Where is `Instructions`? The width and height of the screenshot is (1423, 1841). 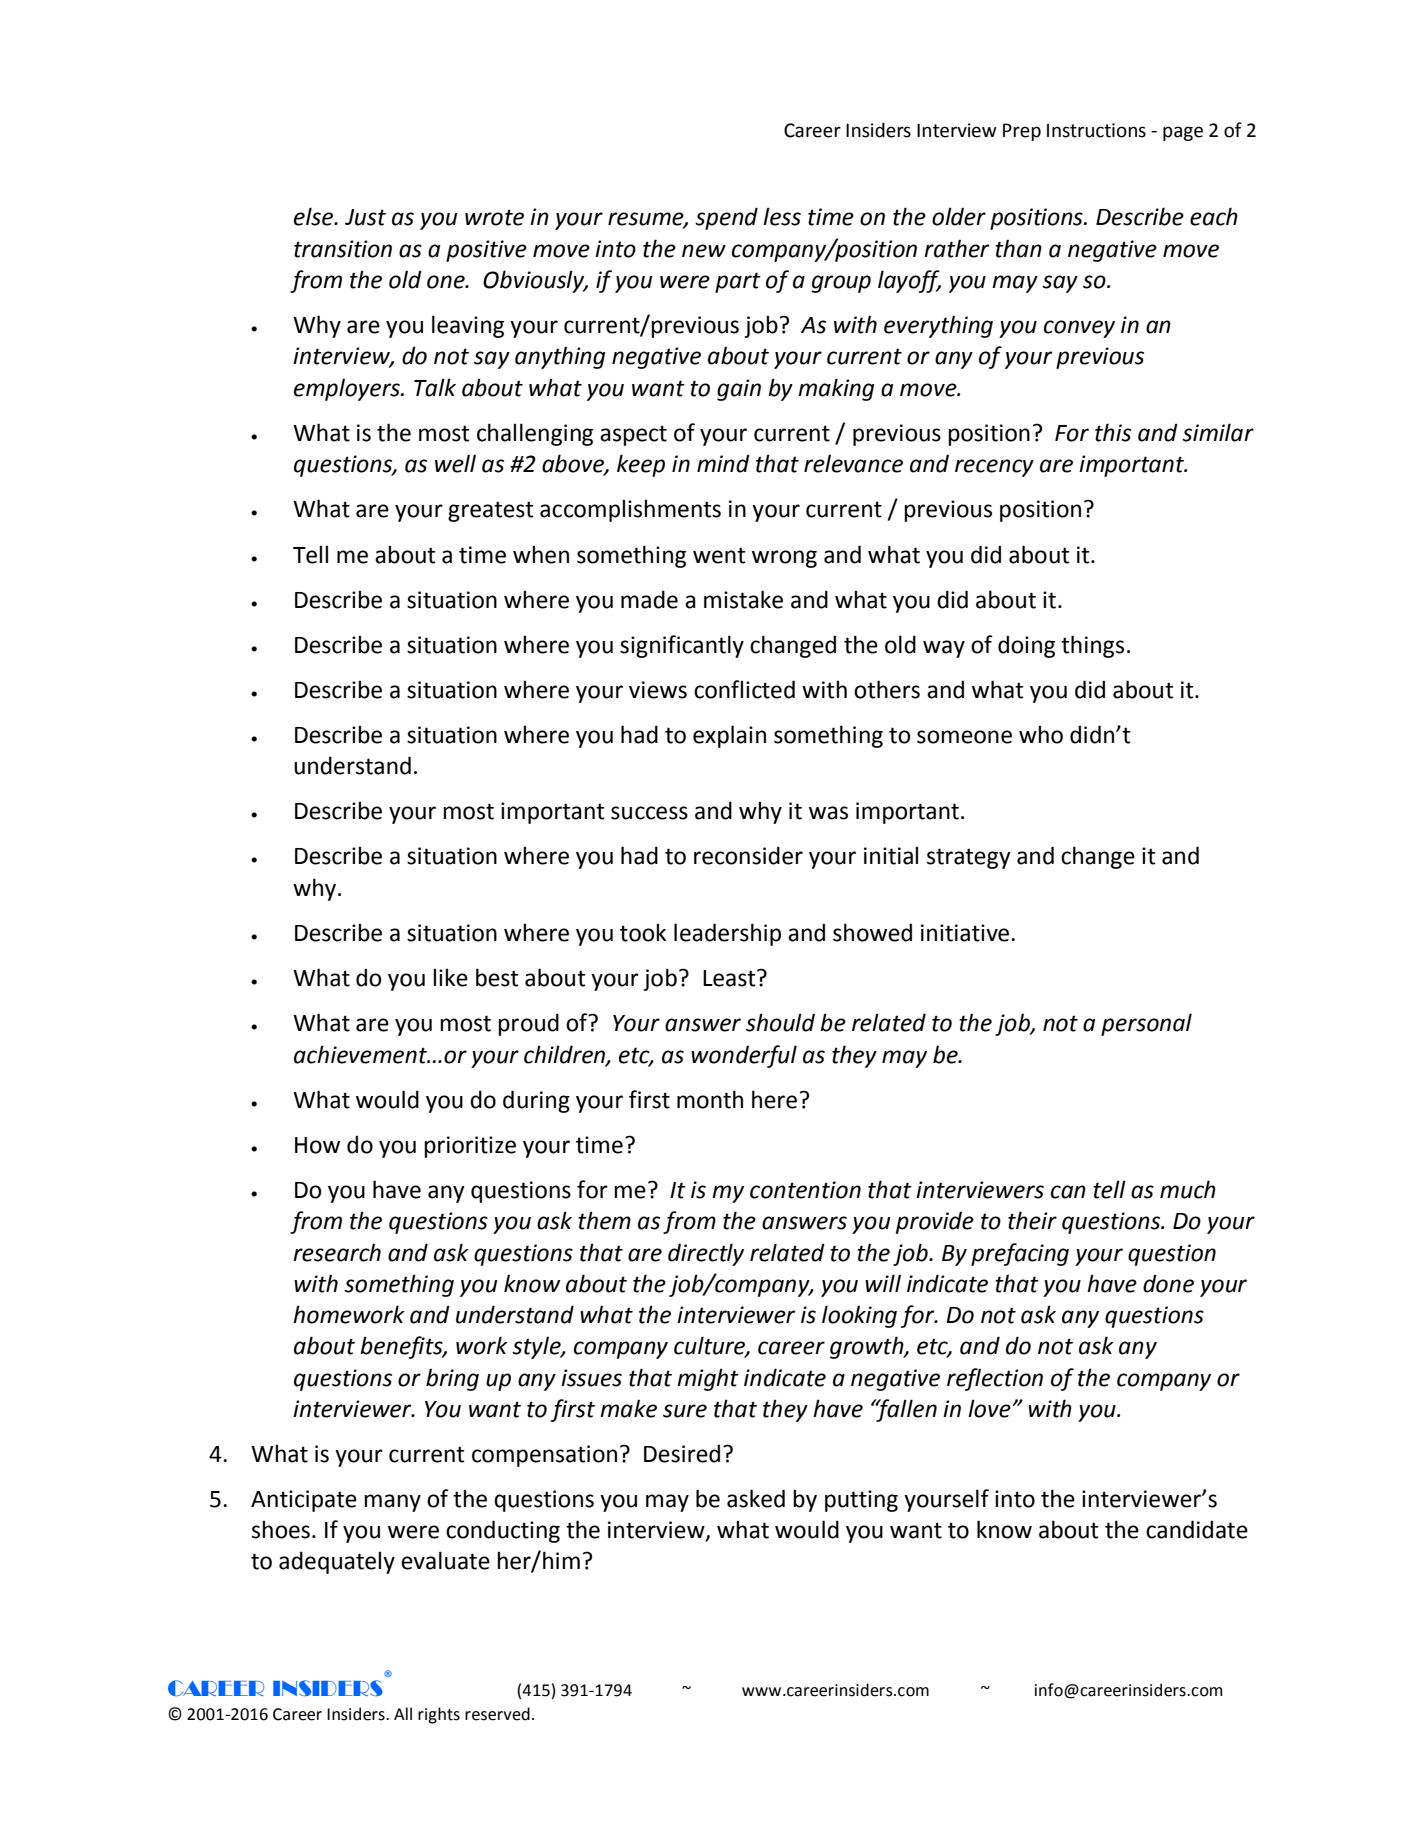
Instructions is located at coordinates (1096, 130).
